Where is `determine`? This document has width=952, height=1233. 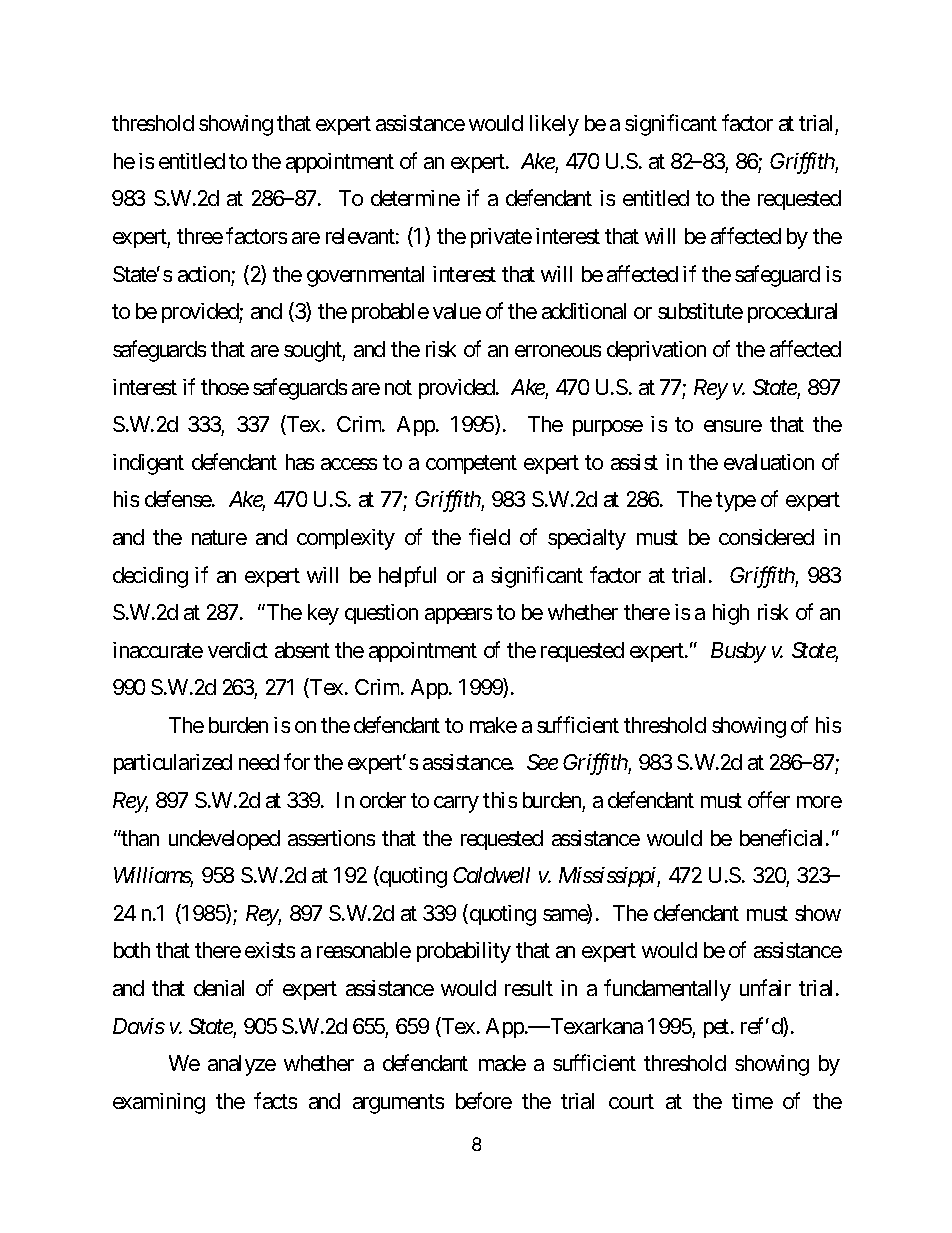 determine is located at coordinates (415, 198).
